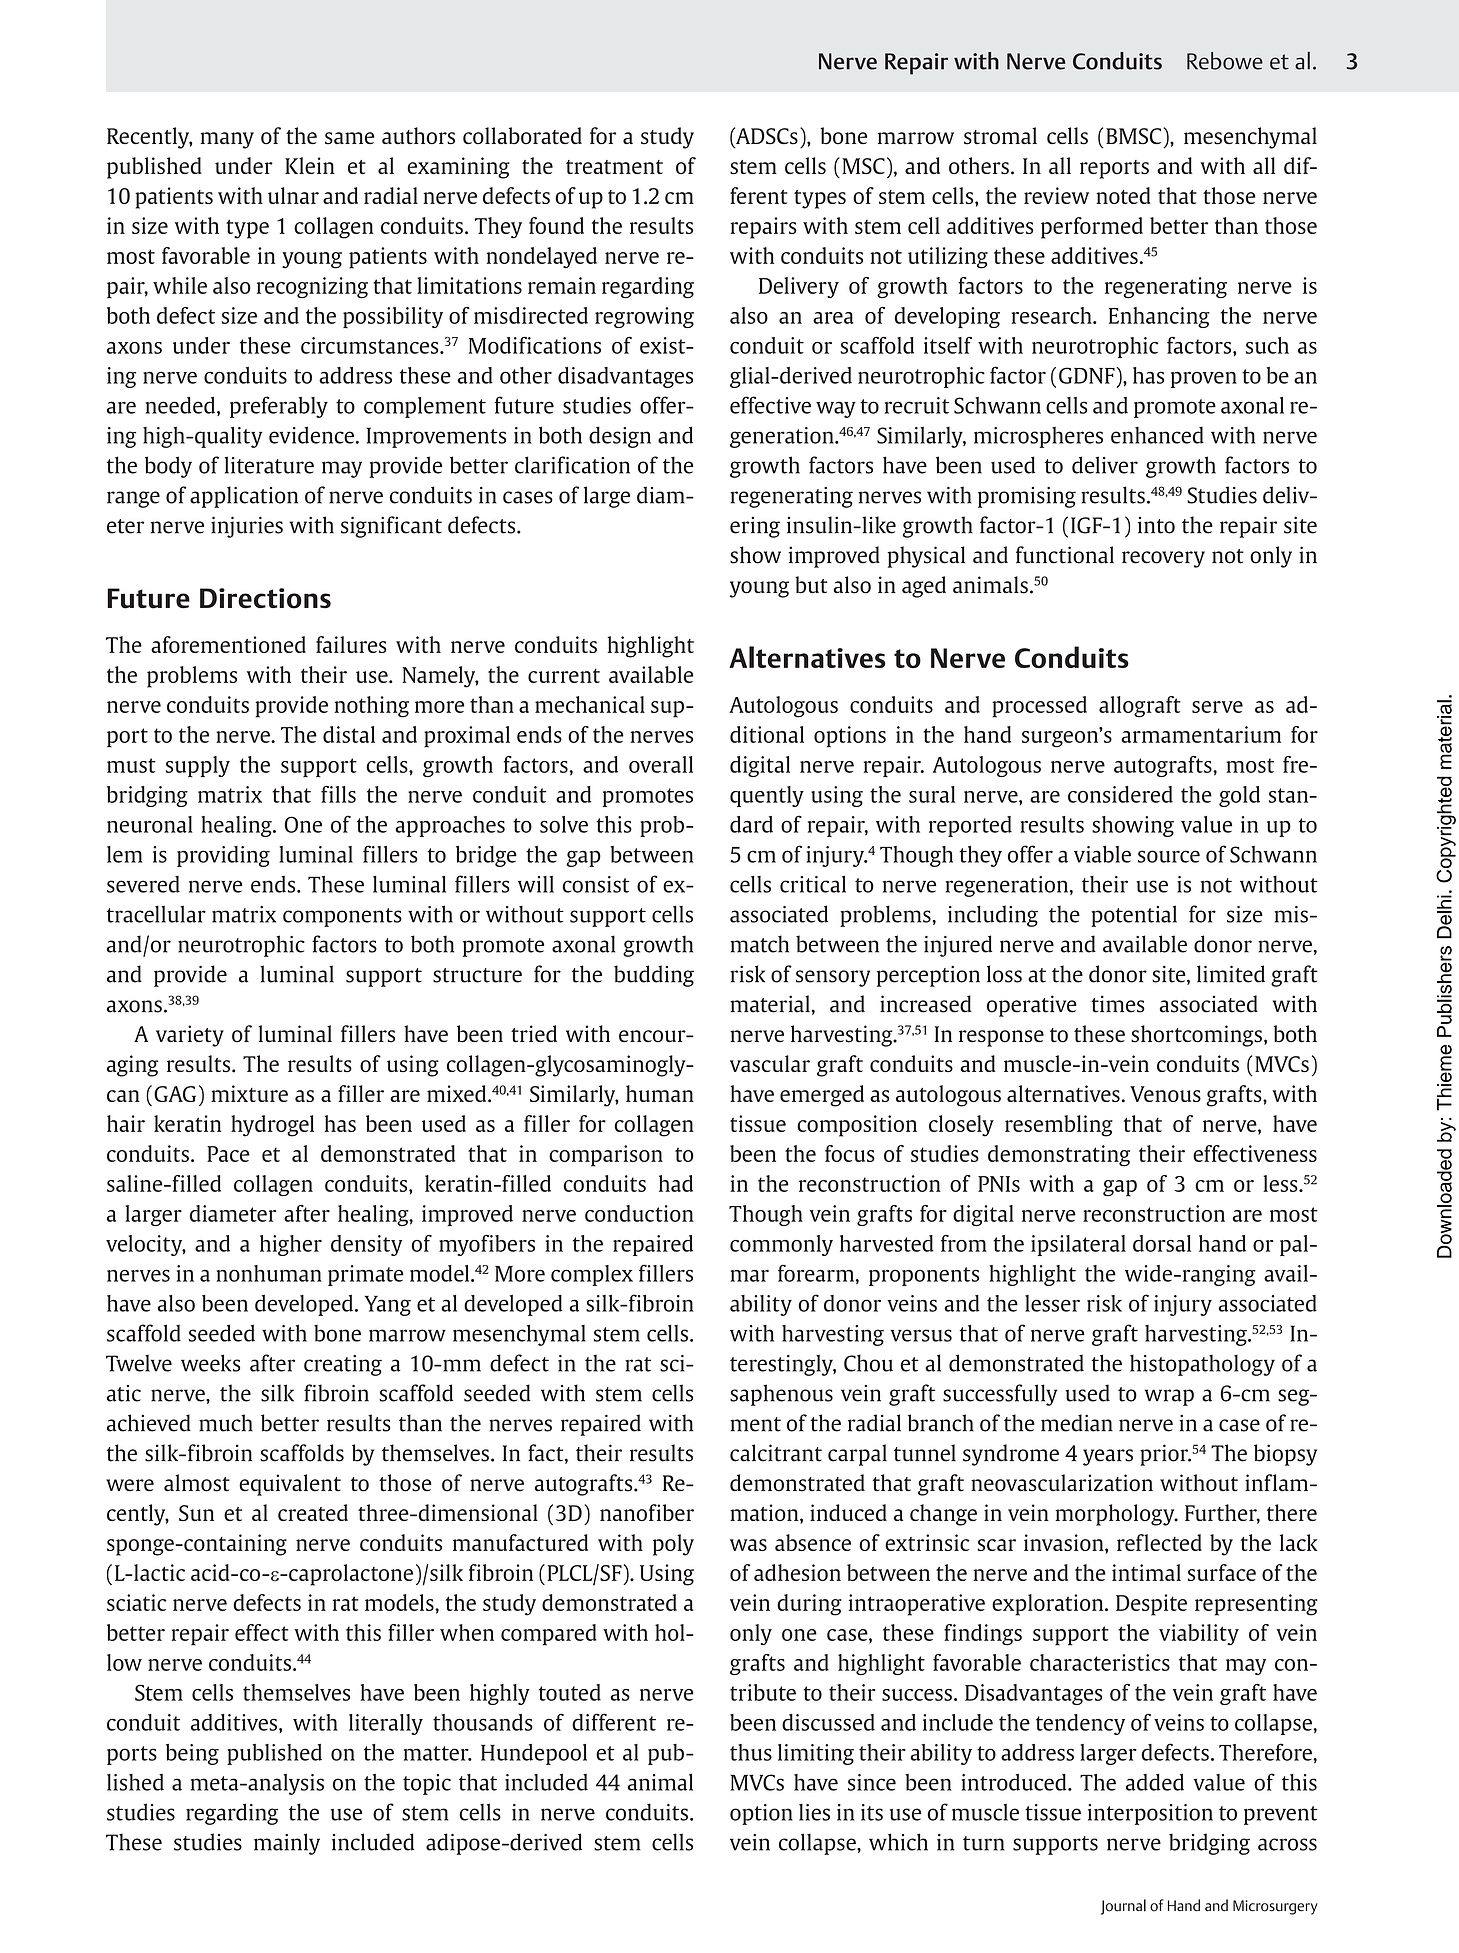 The width and height of the screenshot is (1459, 1953). What do you see at coordinates (1123, 195) in the screenshot?
I see `noted` at bounding box center [1123, 195].
